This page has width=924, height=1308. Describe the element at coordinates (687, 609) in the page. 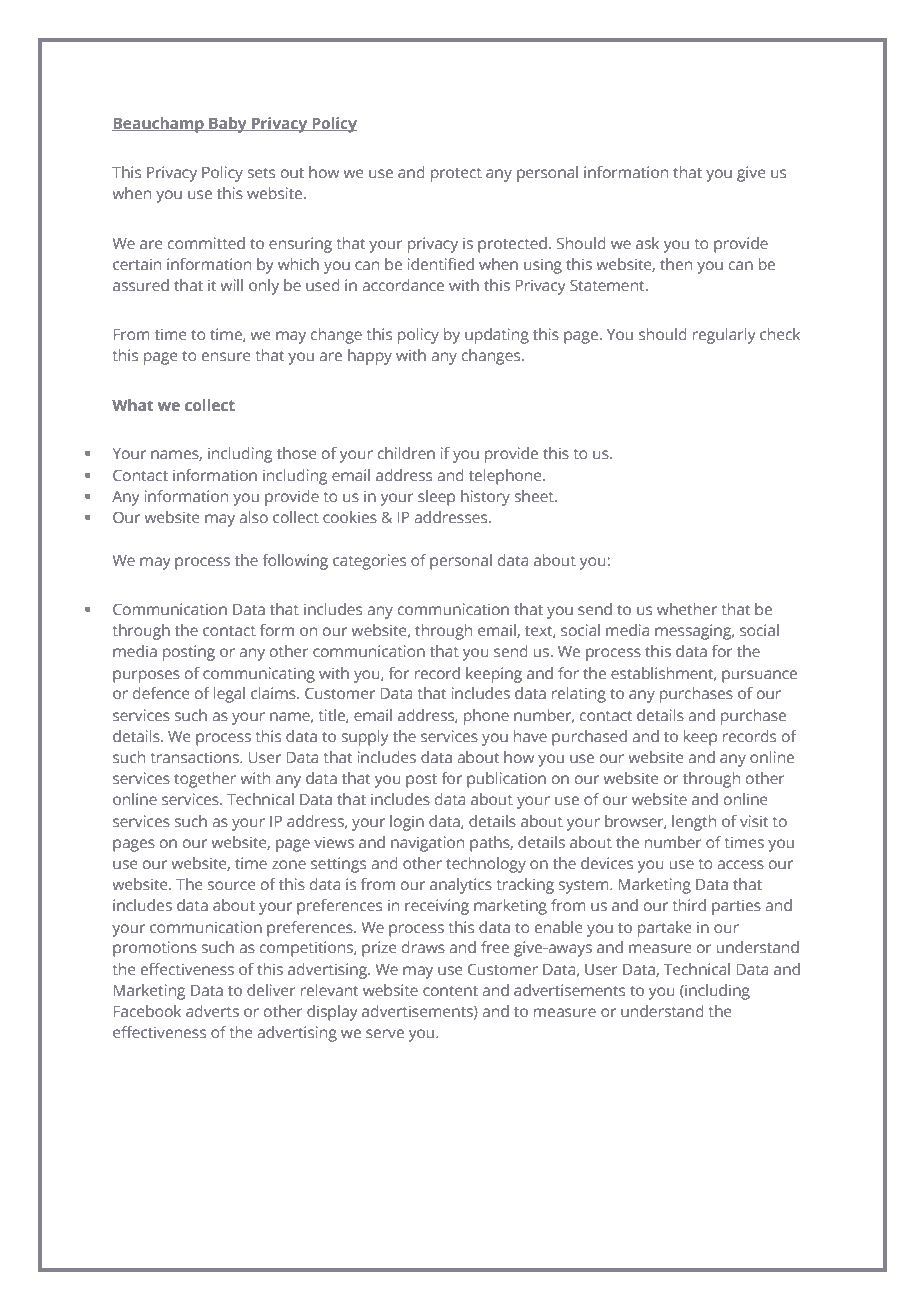

I see `whether` at that location.
